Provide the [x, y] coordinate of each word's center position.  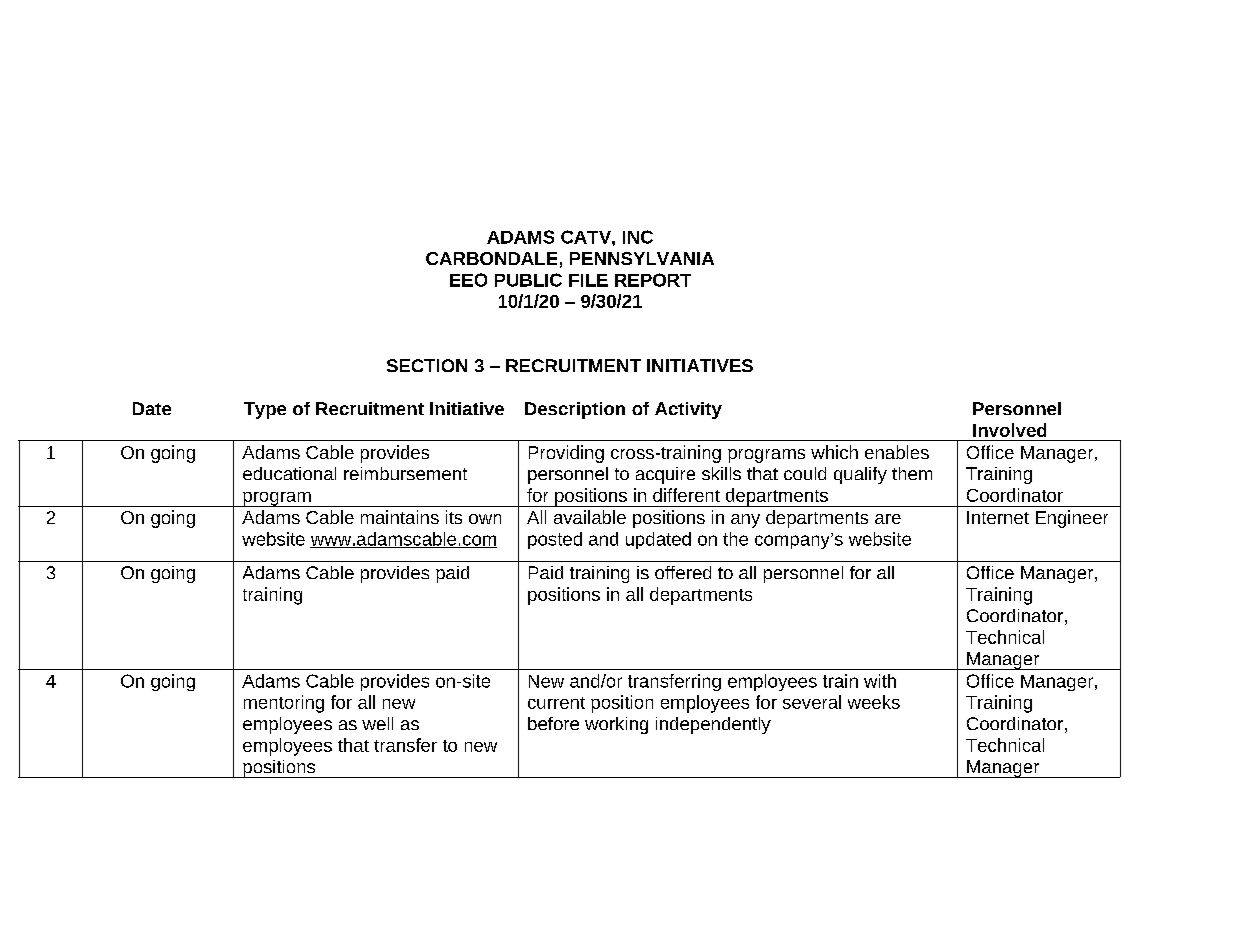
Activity [688, 410]
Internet [998, 517]
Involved [1009, 430]
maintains [400, 517]
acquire [665, 475]
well [377, 723]
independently [713, 725]
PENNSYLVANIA [642, 258]
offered [683, 572]
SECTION [427, 365]
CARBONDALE [491, 258]
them [912, 473]
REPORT [653, 280]
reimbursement [405, 473]
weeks [874, 702]
